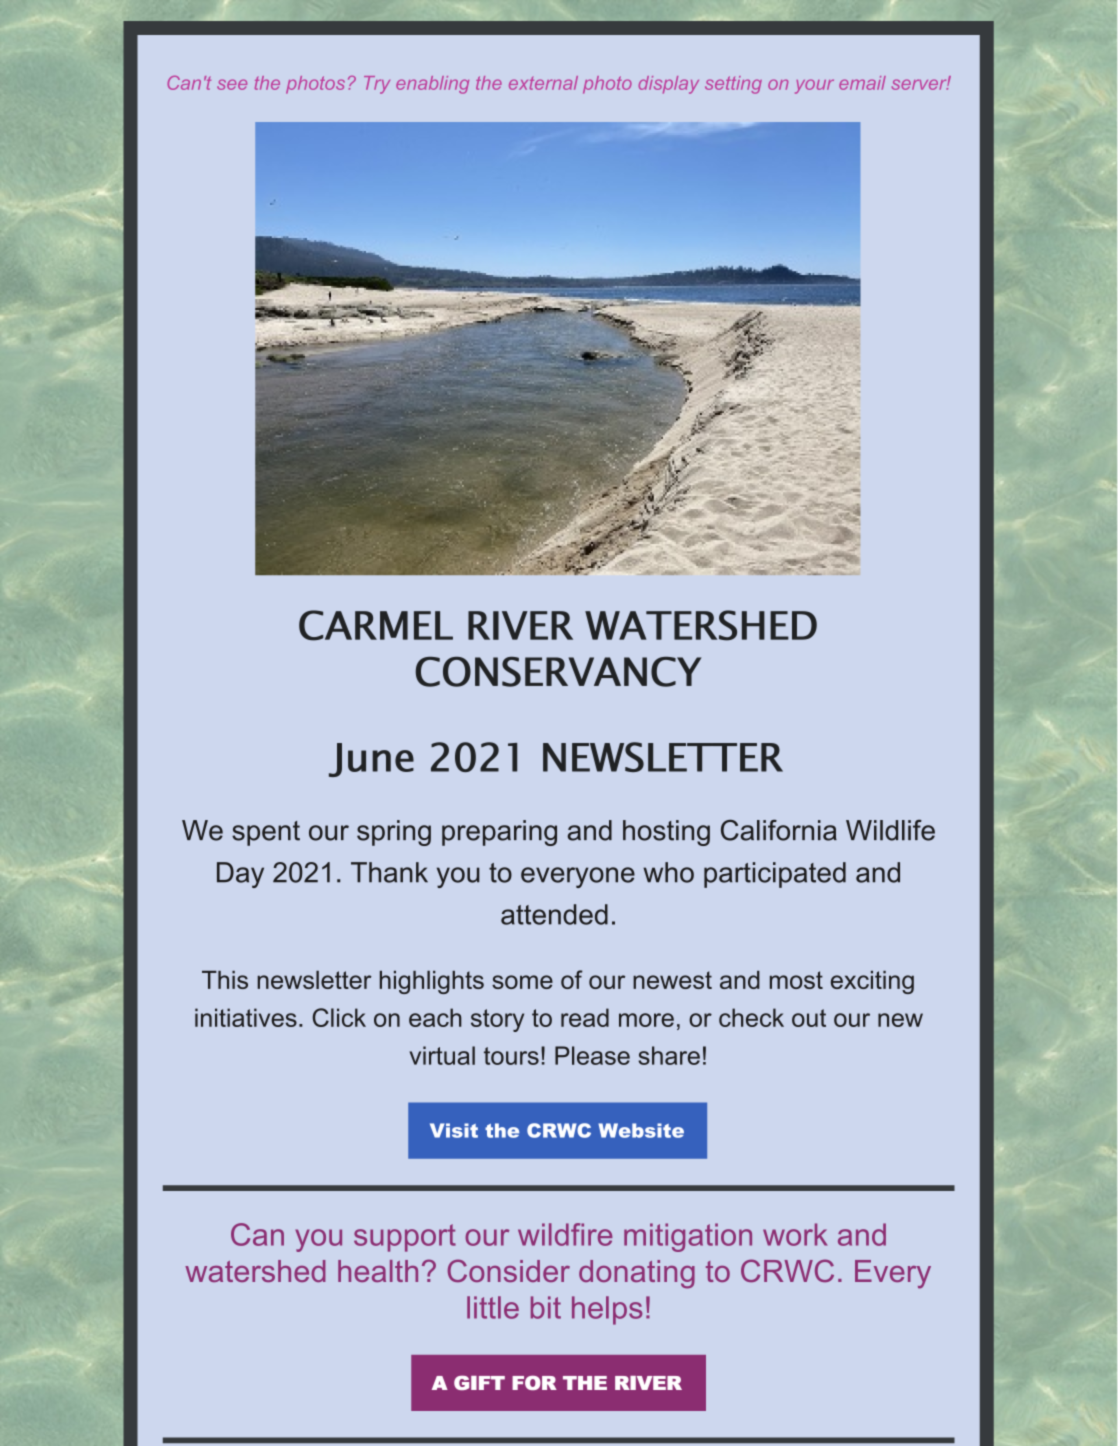  I want to click on work, so click(795, 1234).
